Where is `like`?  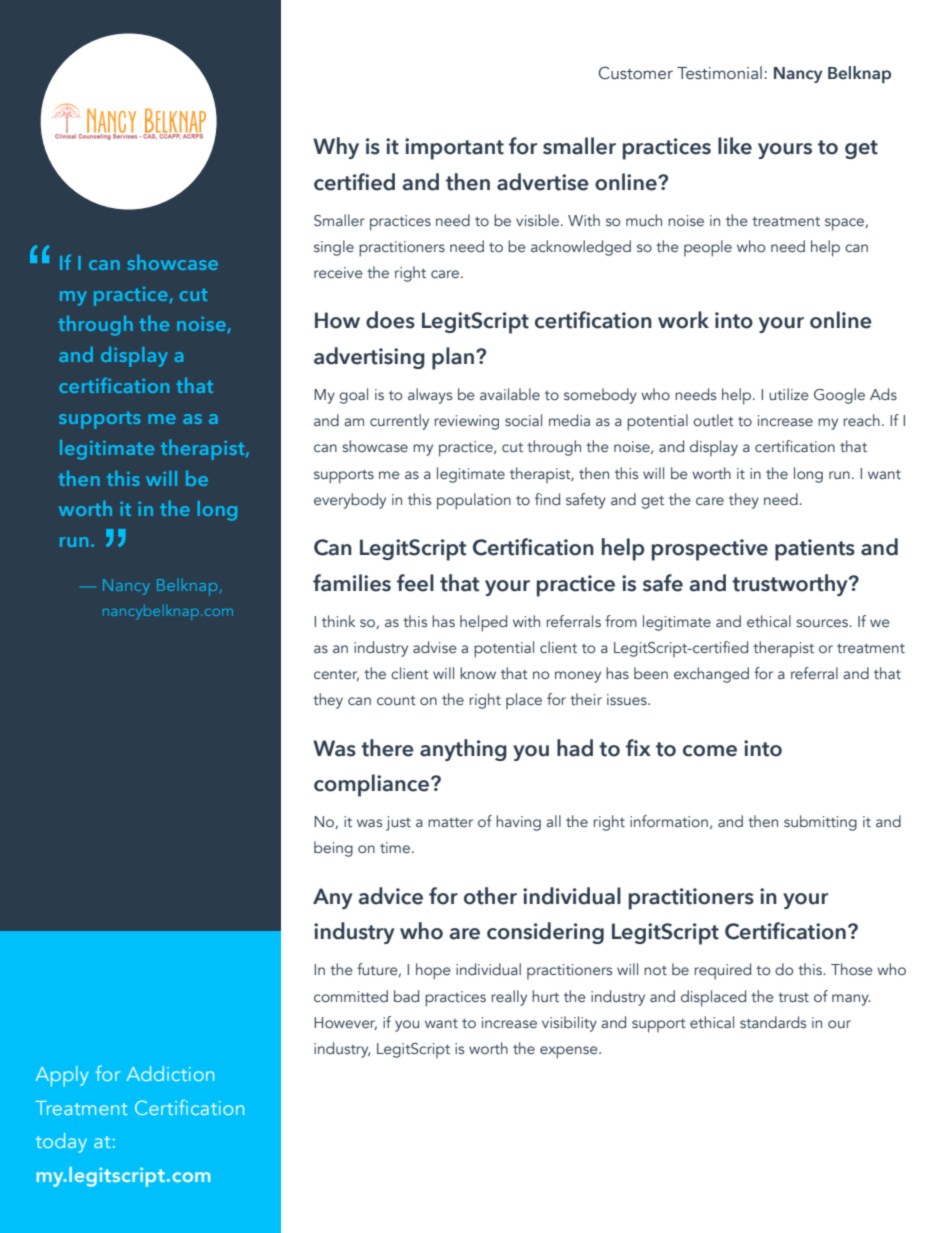
like is located at coordinates (735, 146).
